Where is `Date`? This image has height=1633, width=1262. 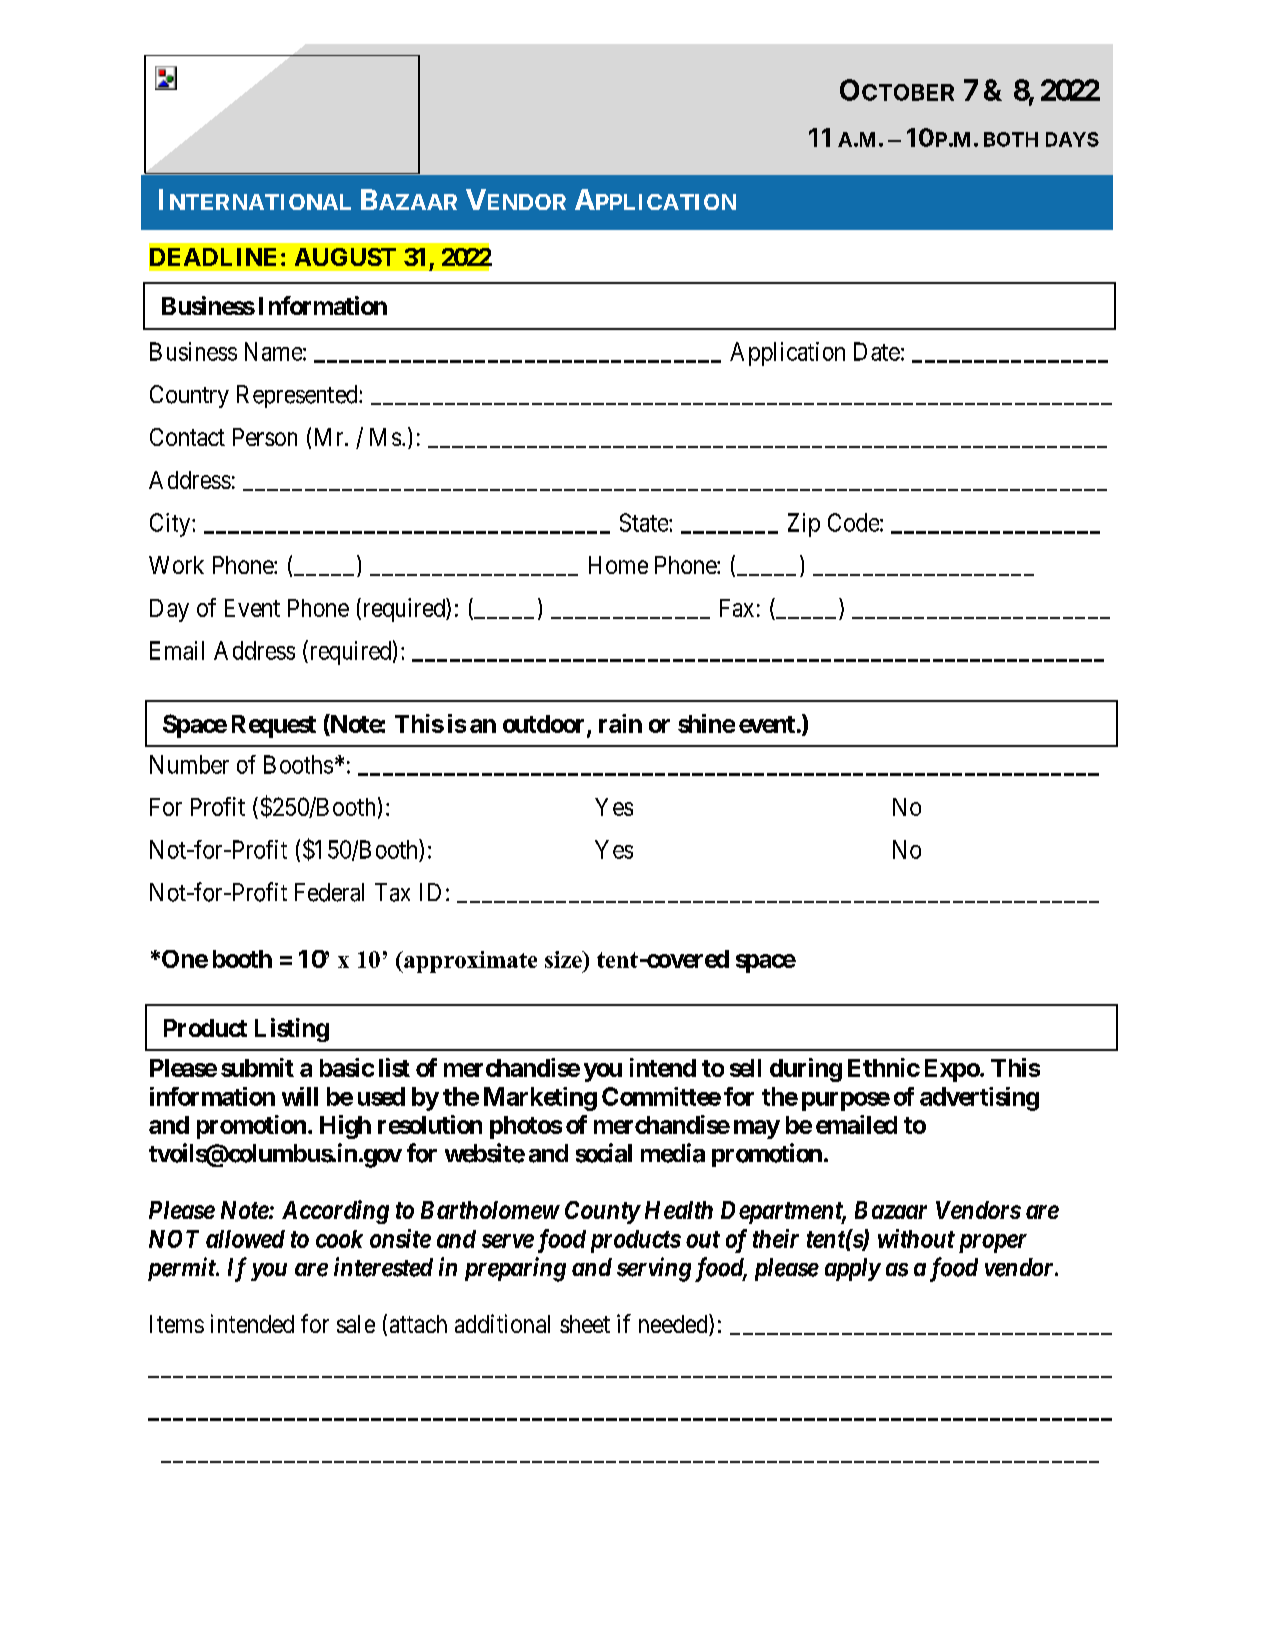 Date is located at coordinates (877, 351).
